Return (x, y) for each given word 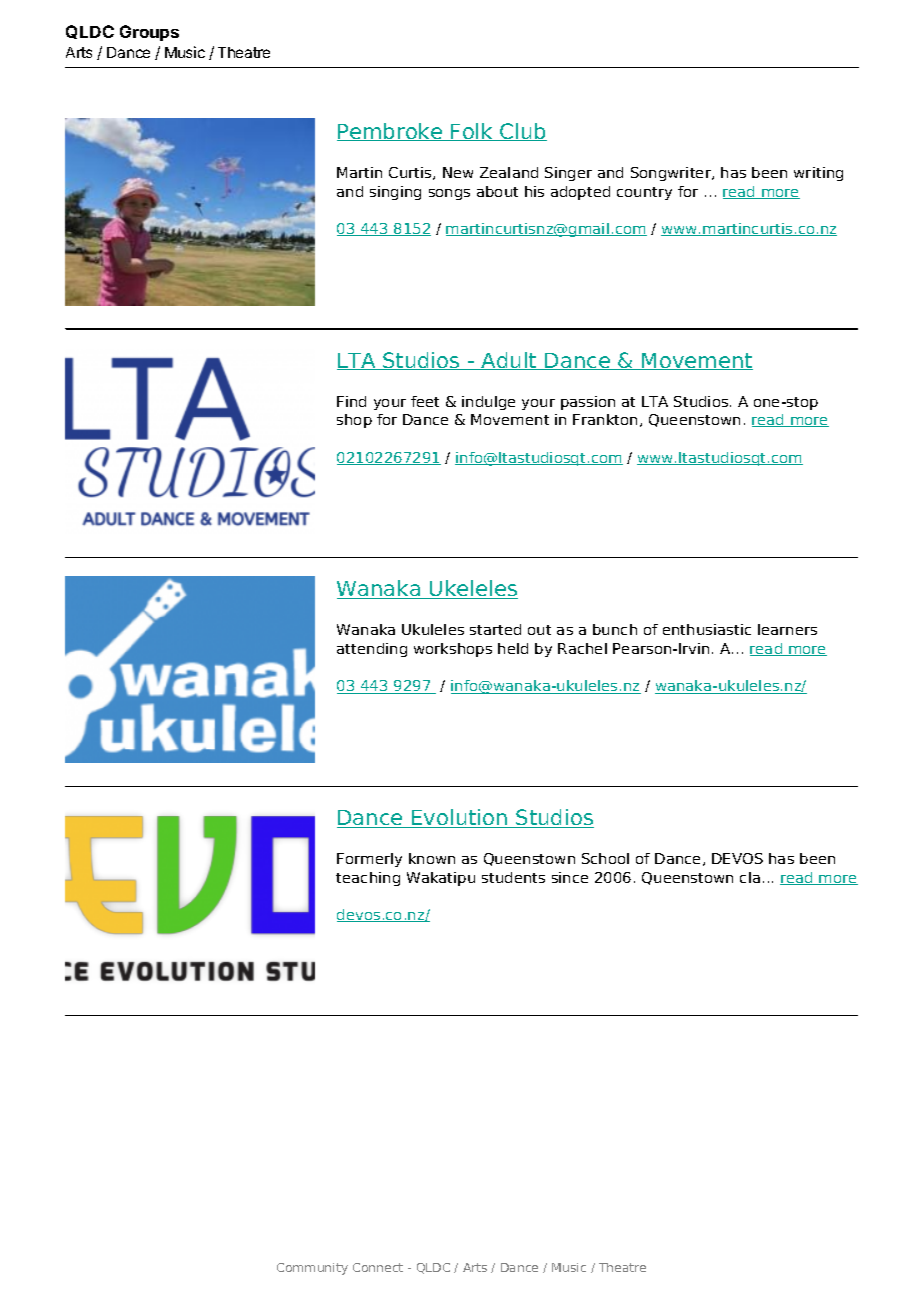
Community (312, 1269)
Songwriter (672, 174)
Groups (149, 33)
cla (750, 877)
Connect (378, 1267)
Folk (472, 132)
